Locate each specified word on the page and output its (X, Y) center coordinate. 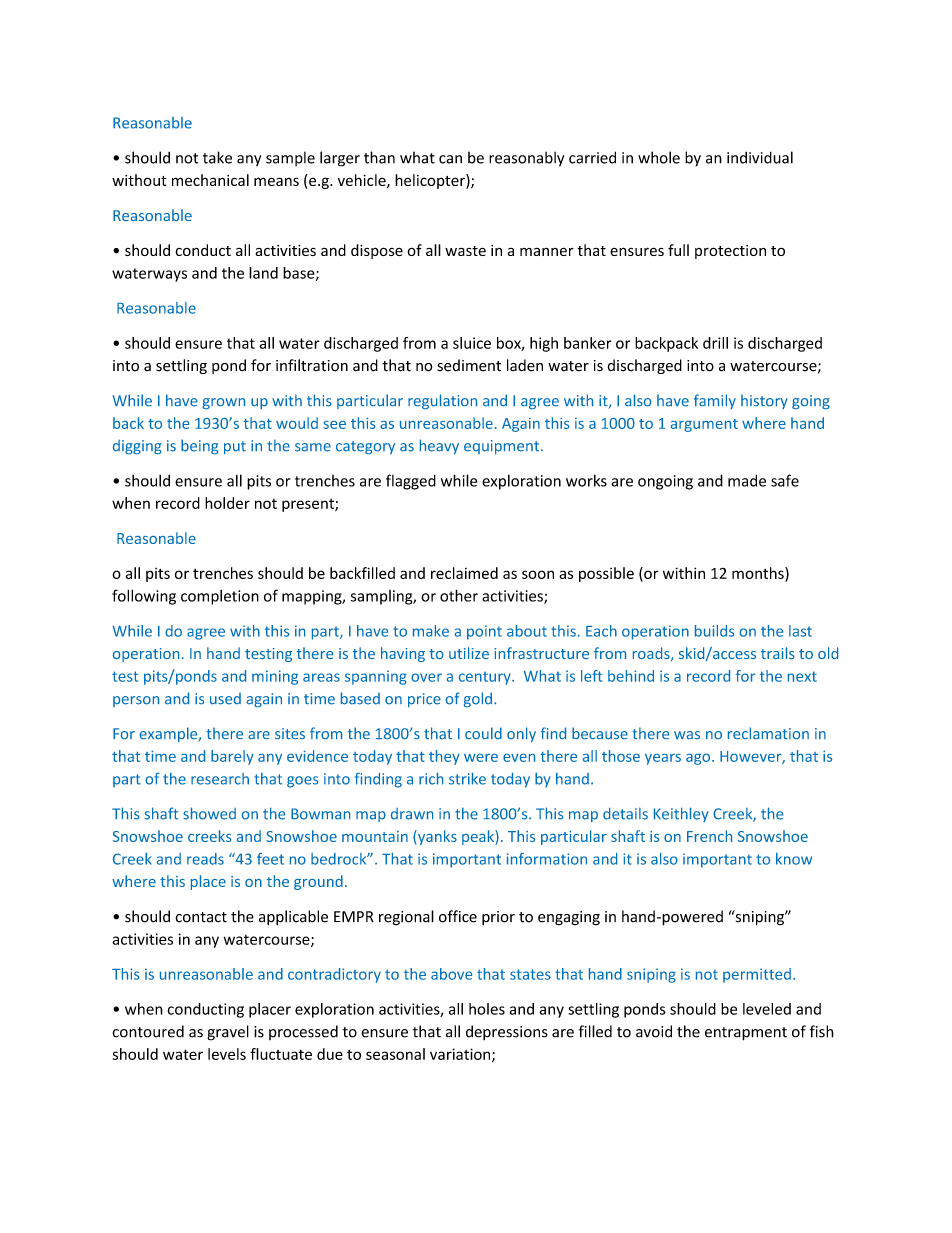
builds (714, 631)
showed (209, 813)
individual (760, 157)
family (715, 401)
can (450, 159)
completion (220, 597)
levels (227, 1054)
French (709, 836)
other (459, 595)
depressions (507, 1033)
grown (223, 403)
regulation (442, 401)
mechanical (210, 180)
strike (467, 779)
